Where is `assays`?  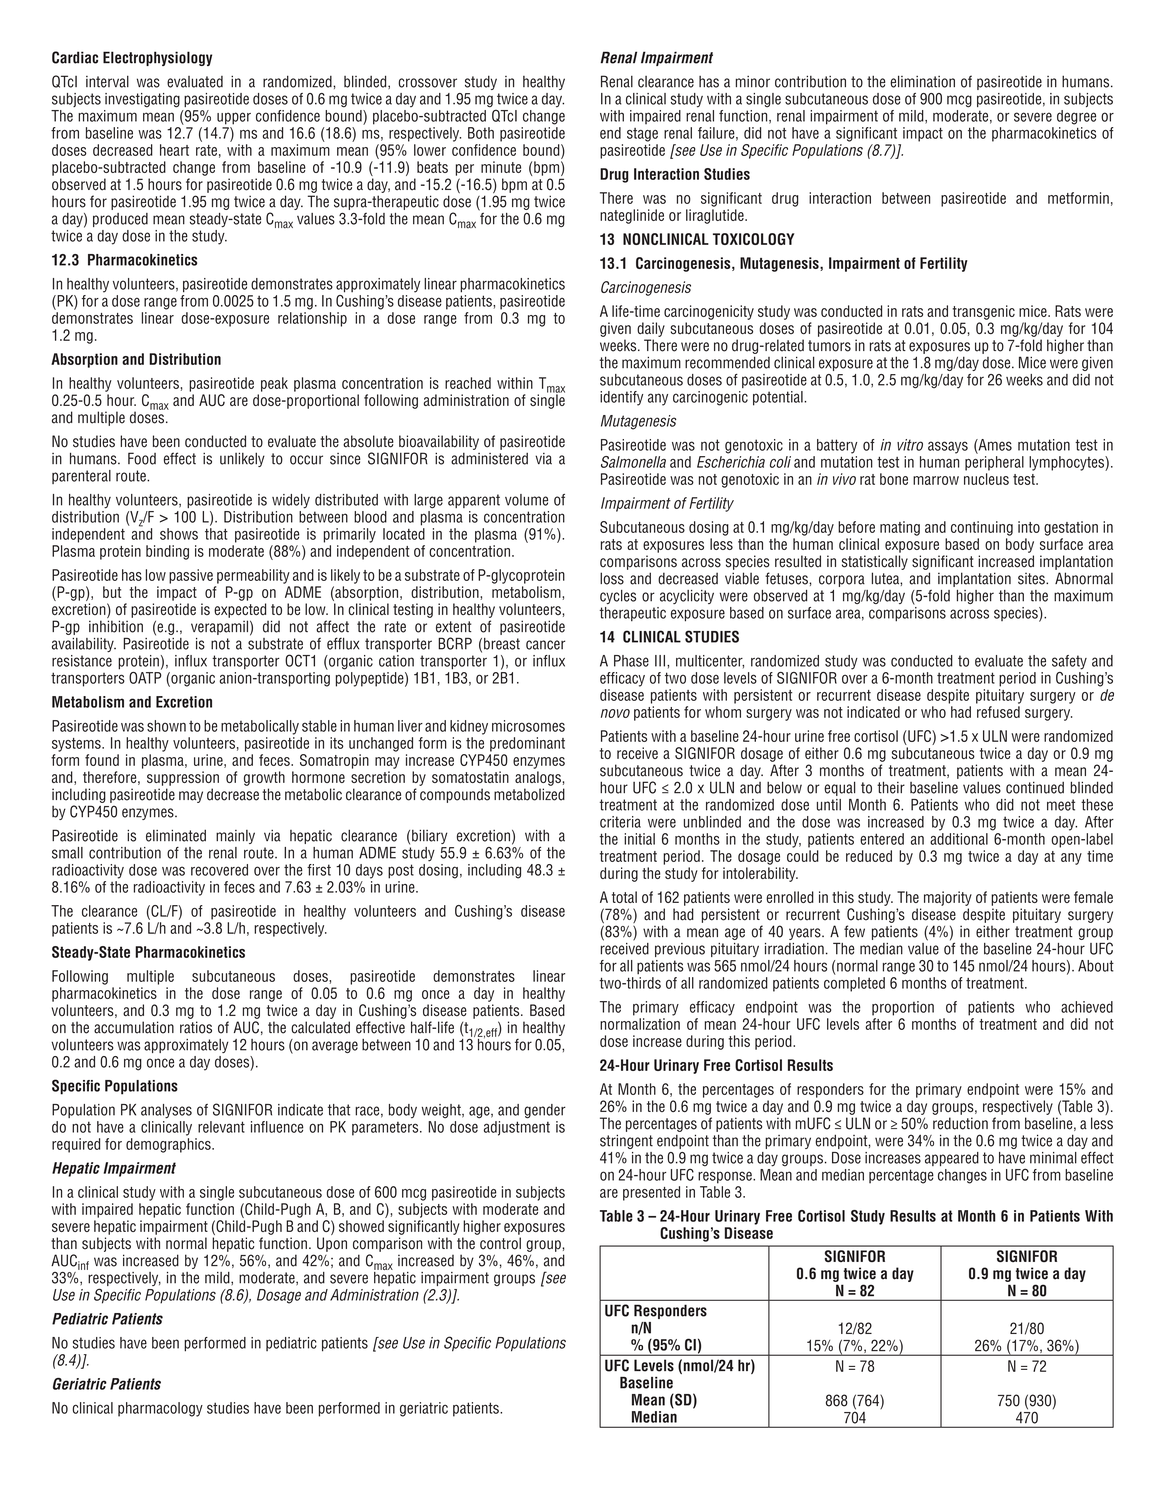
assays is located at coordinates (948, 447).
